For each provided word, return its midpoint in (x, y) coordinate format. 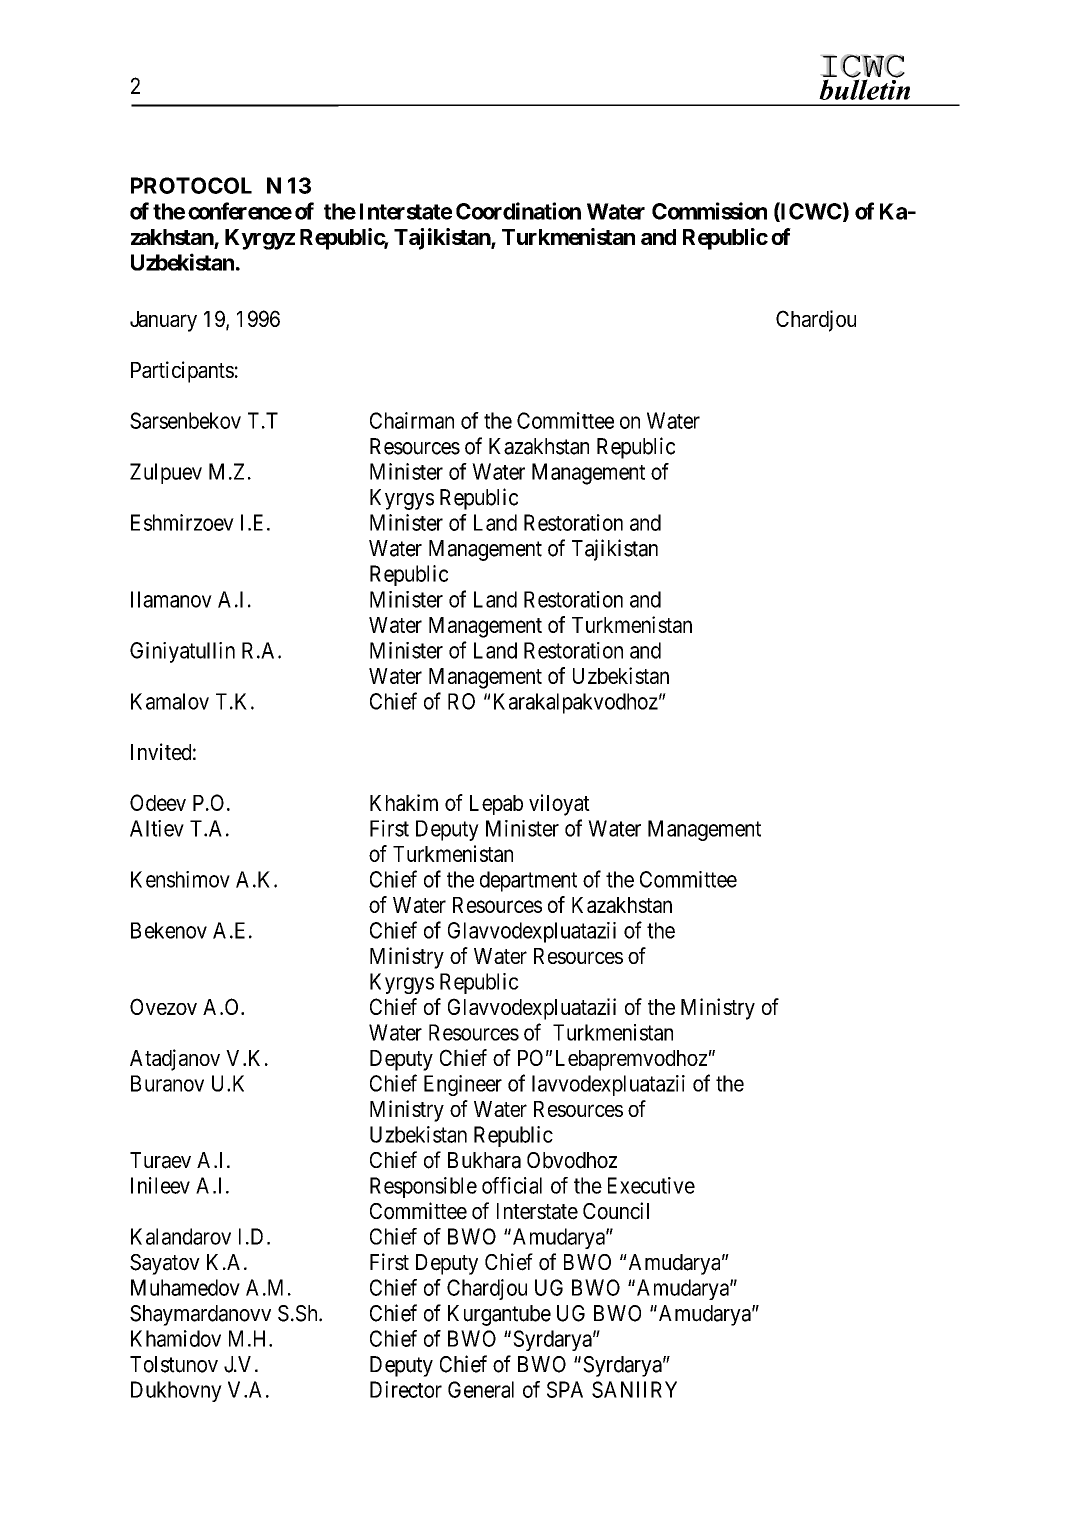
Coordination (518, 211)
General (481, 1389)
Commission (709, 211)
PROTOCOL (191, 185)
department (528, 881)
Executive (651, 1185)
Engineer (463, 1085)
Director (406, 1389)
